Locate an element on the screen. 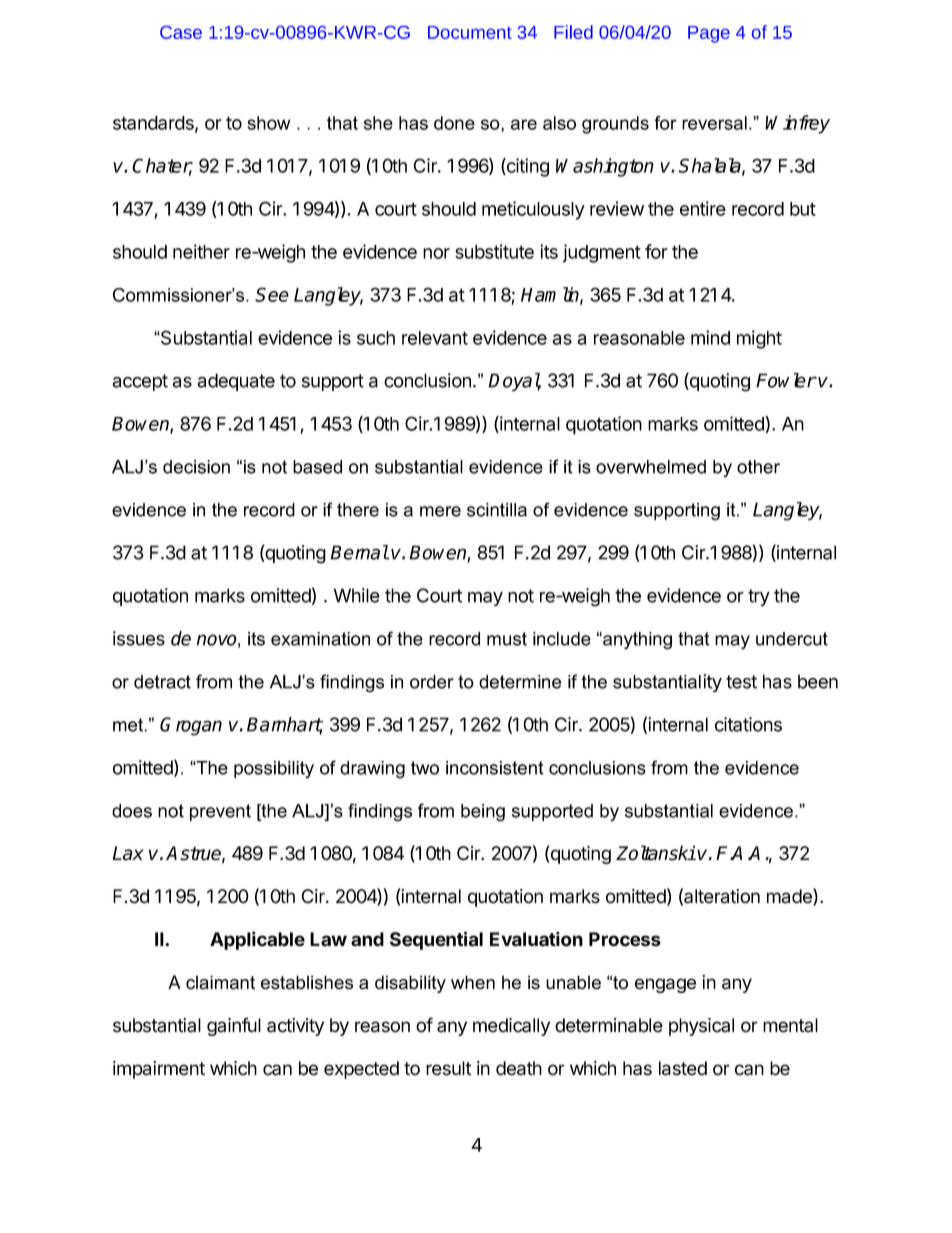 This screenshot has width=952, height=1233. detract is located at coordinates (162, 682).
